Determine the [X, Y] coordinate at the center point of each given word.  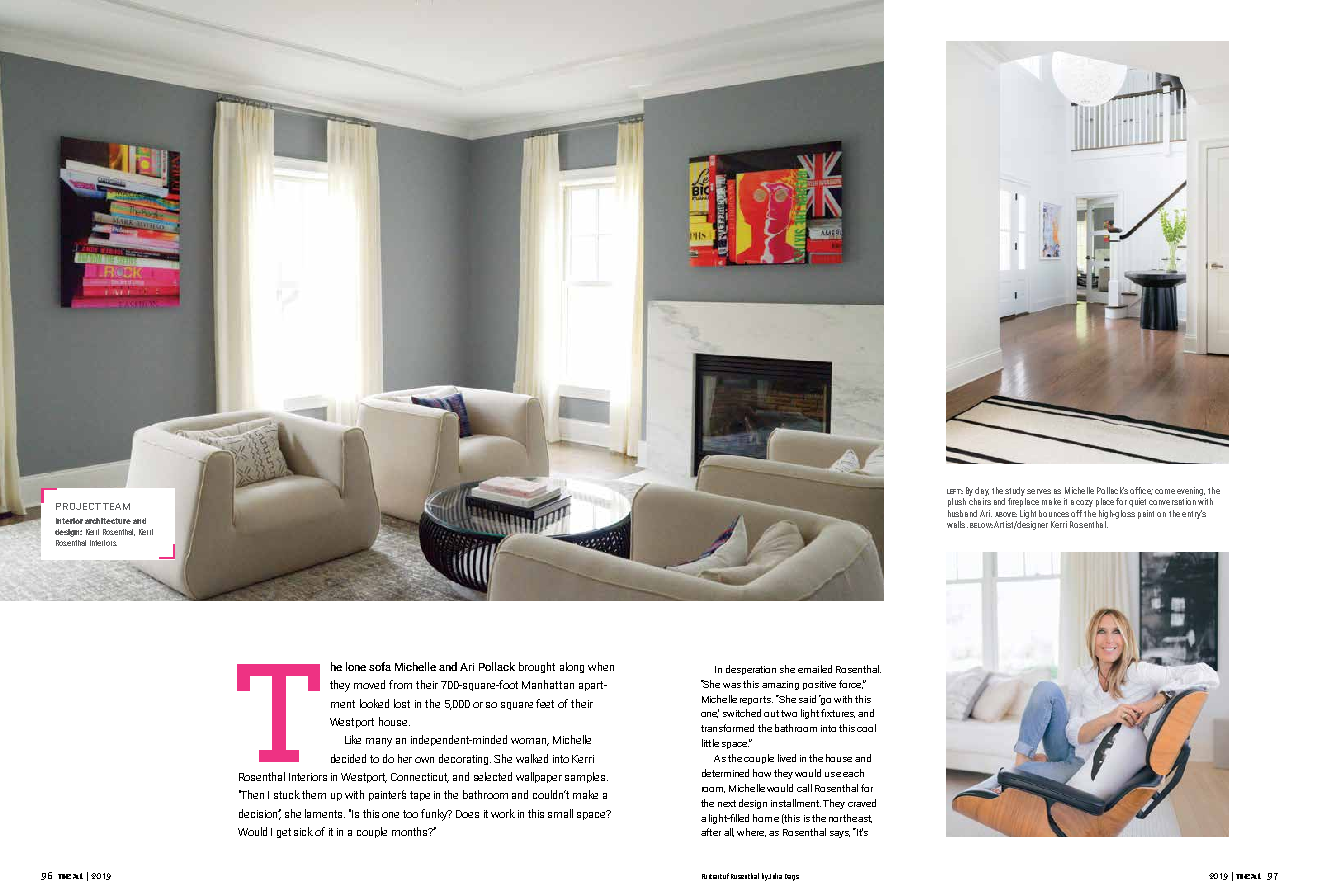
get [284, 833]
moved [369, 684]
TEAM [116, 506]
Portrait [712, 876]
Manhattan [548, 684]
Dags [792, 877]
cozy [1084, 503]
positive [819, 685]
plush [957, 502]
